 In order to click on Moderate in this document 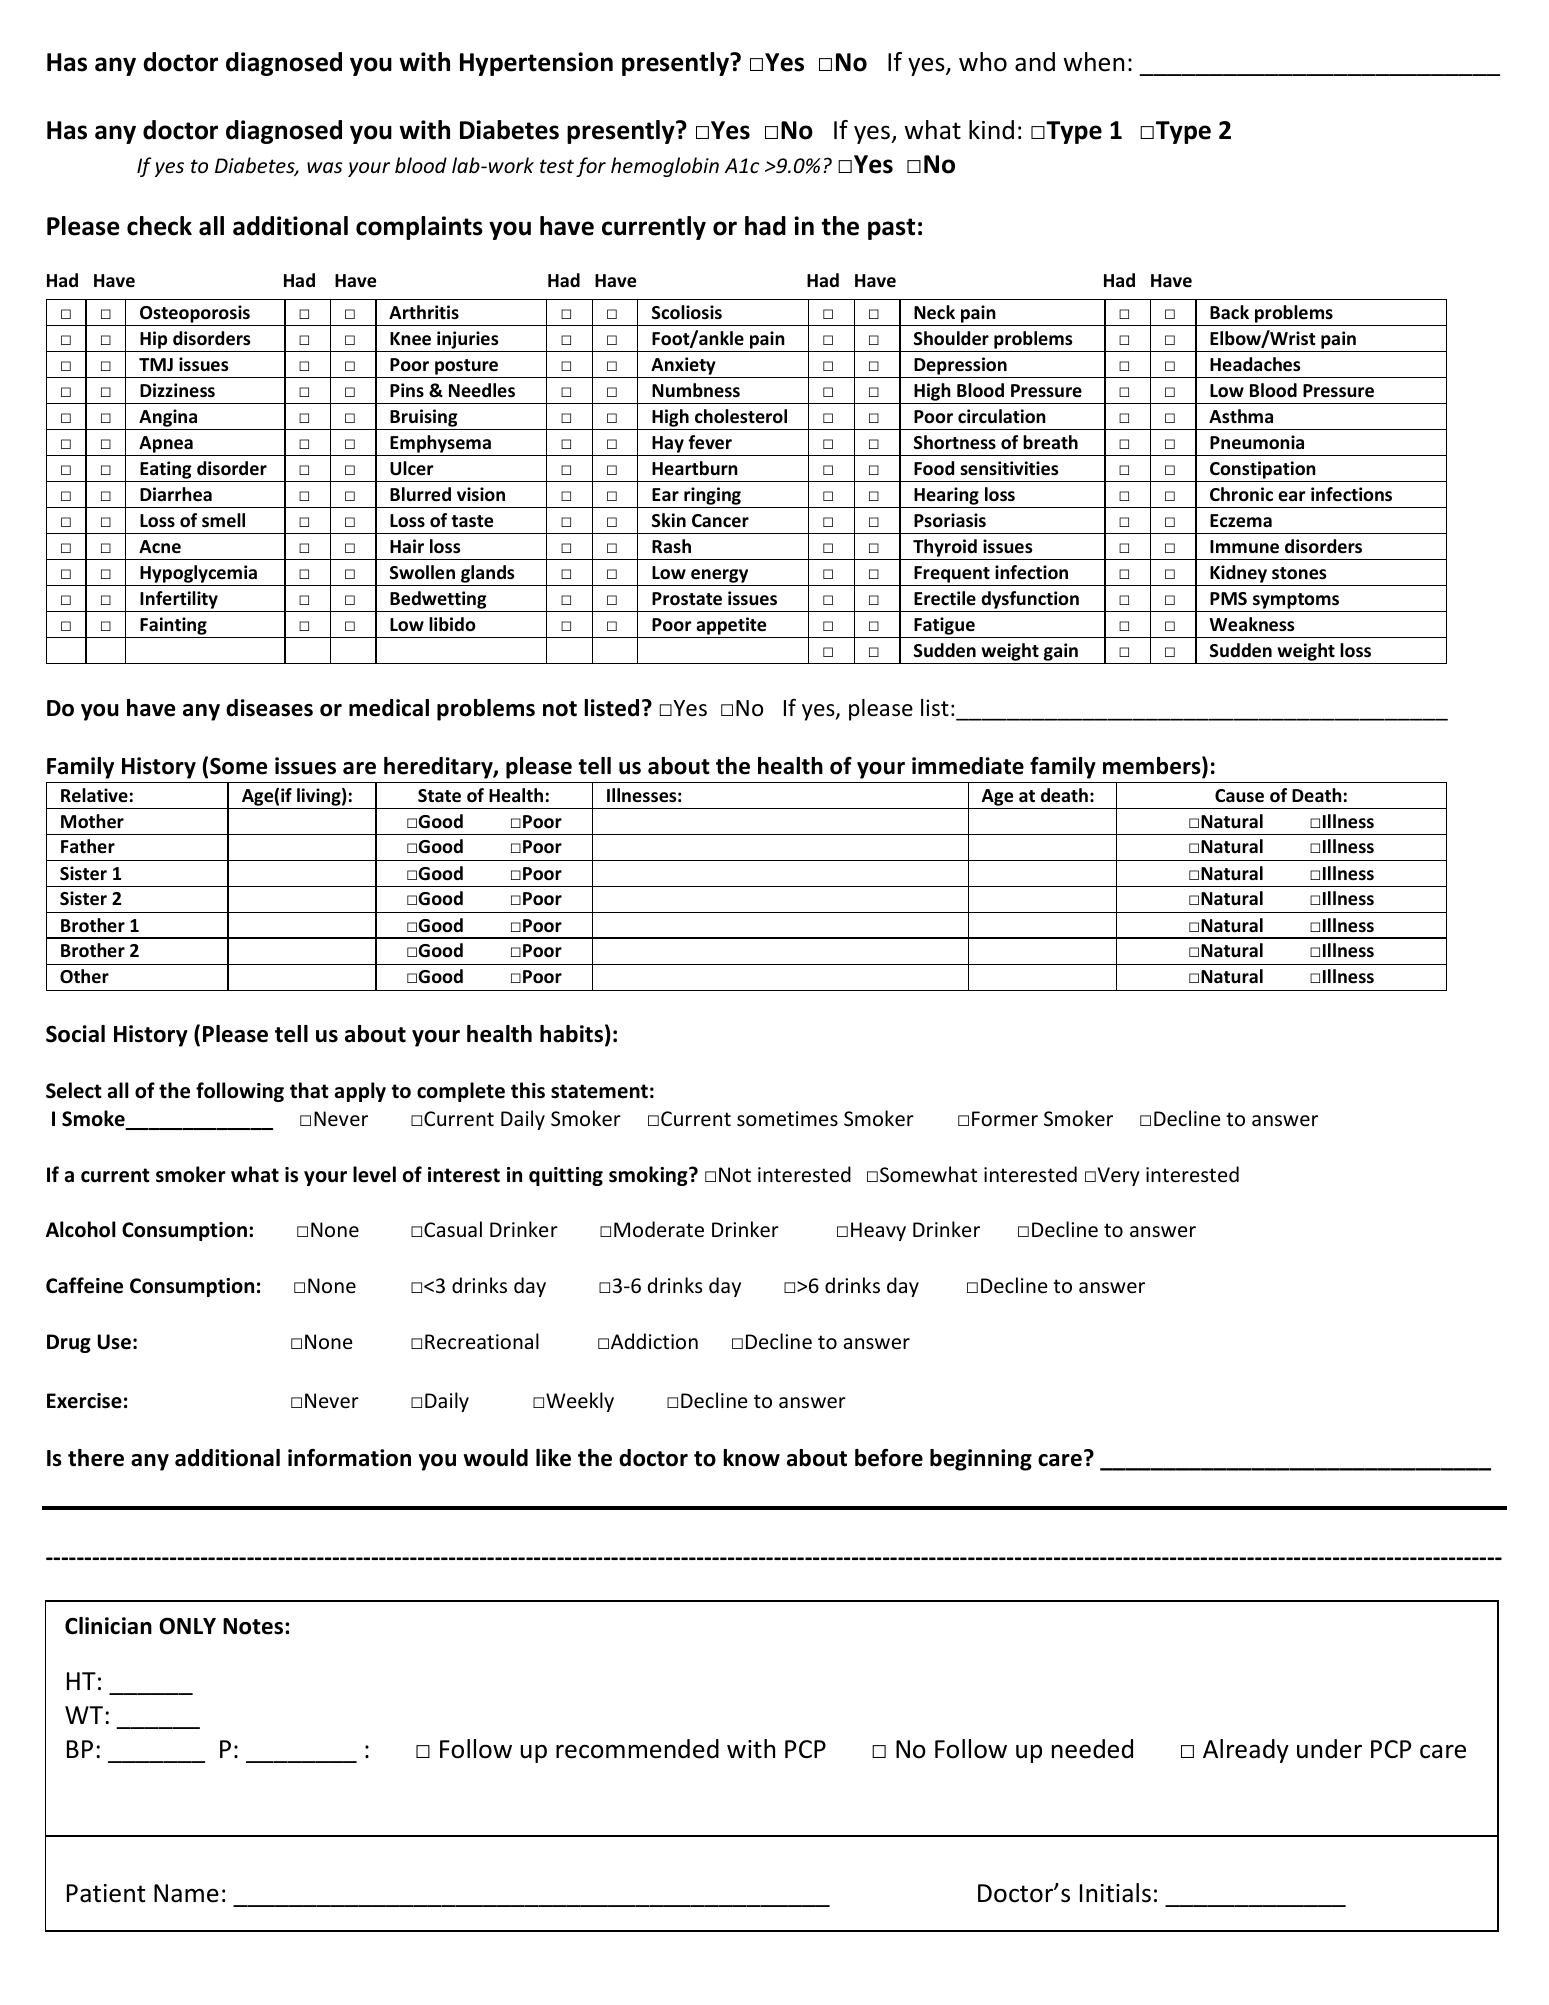, I will do `click(659, 1229)`.
